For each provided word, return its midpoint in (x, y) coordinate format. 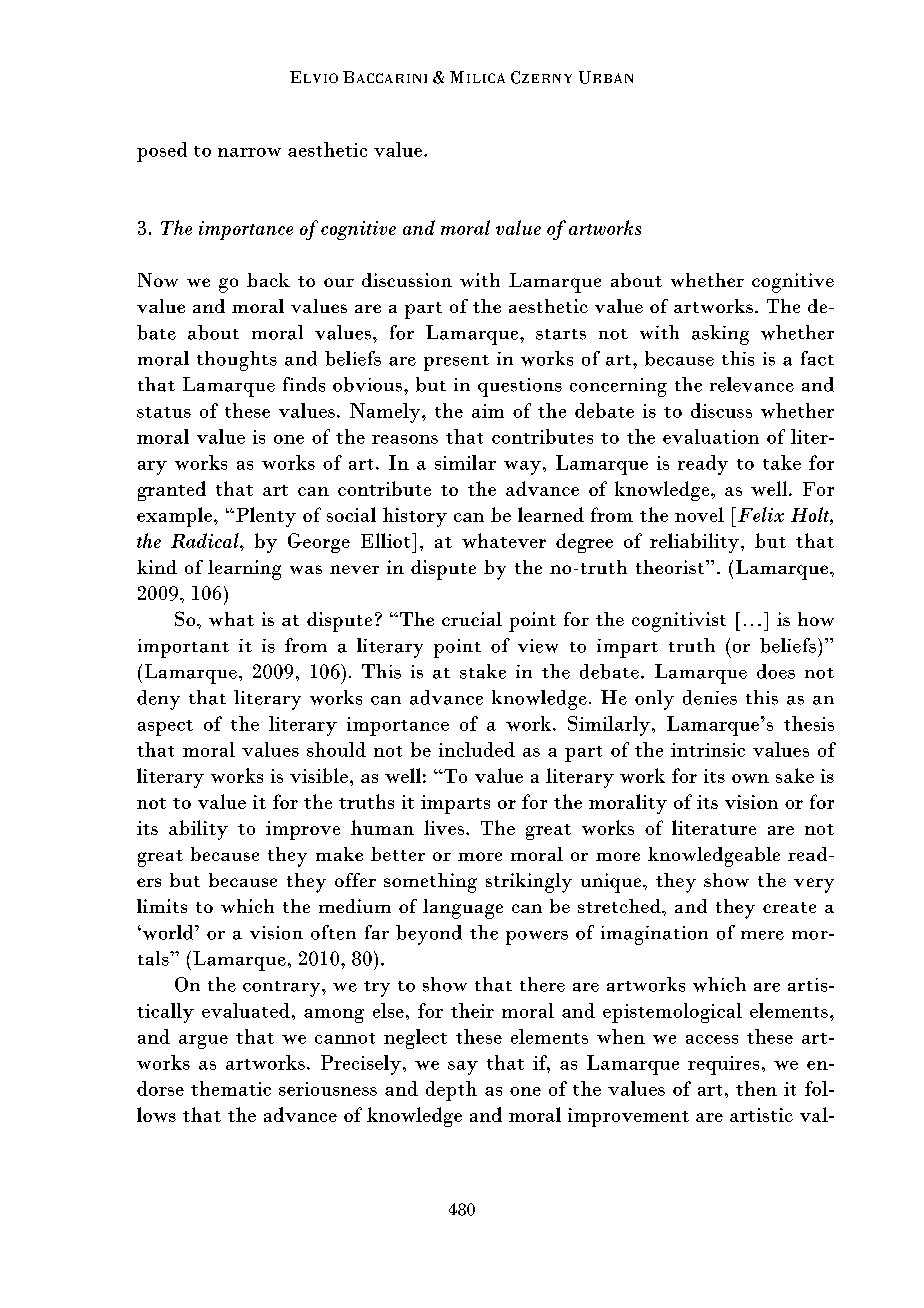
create (789, 907)
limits (162, 906)
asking (720, 335)
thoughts (237, 361)
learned (551, 514)
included (477, 749)
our (339, 282)
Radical (206, 540)
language (463, 909)
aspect (165, 728)
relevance (752, 384)
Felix (761, 514)
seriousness (328, 1089)
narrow (249, 152)
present (456, 363)
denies (710, 697)
